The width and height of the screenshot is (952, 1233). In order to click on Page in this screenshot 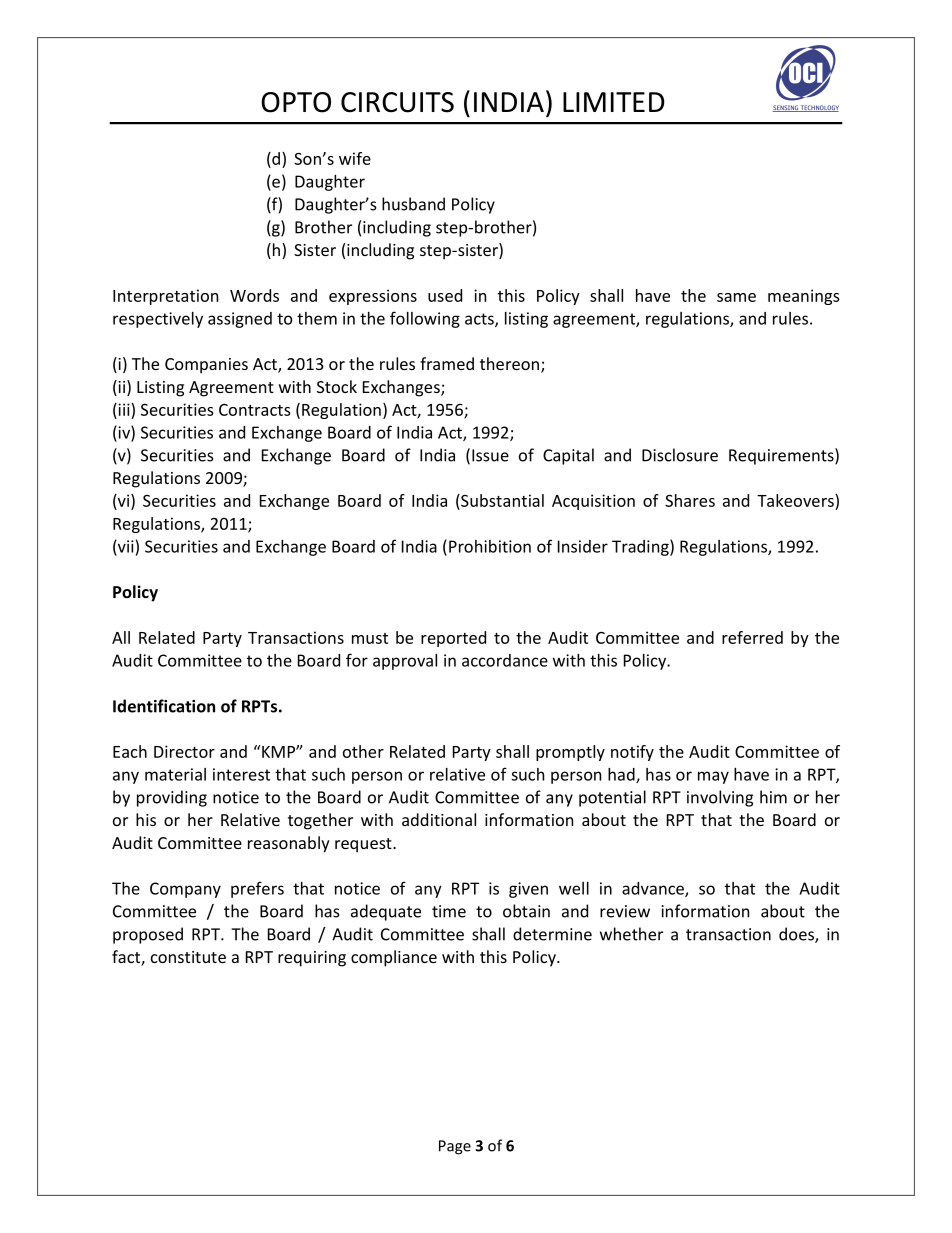, I will do `click(455, 1147)`.
